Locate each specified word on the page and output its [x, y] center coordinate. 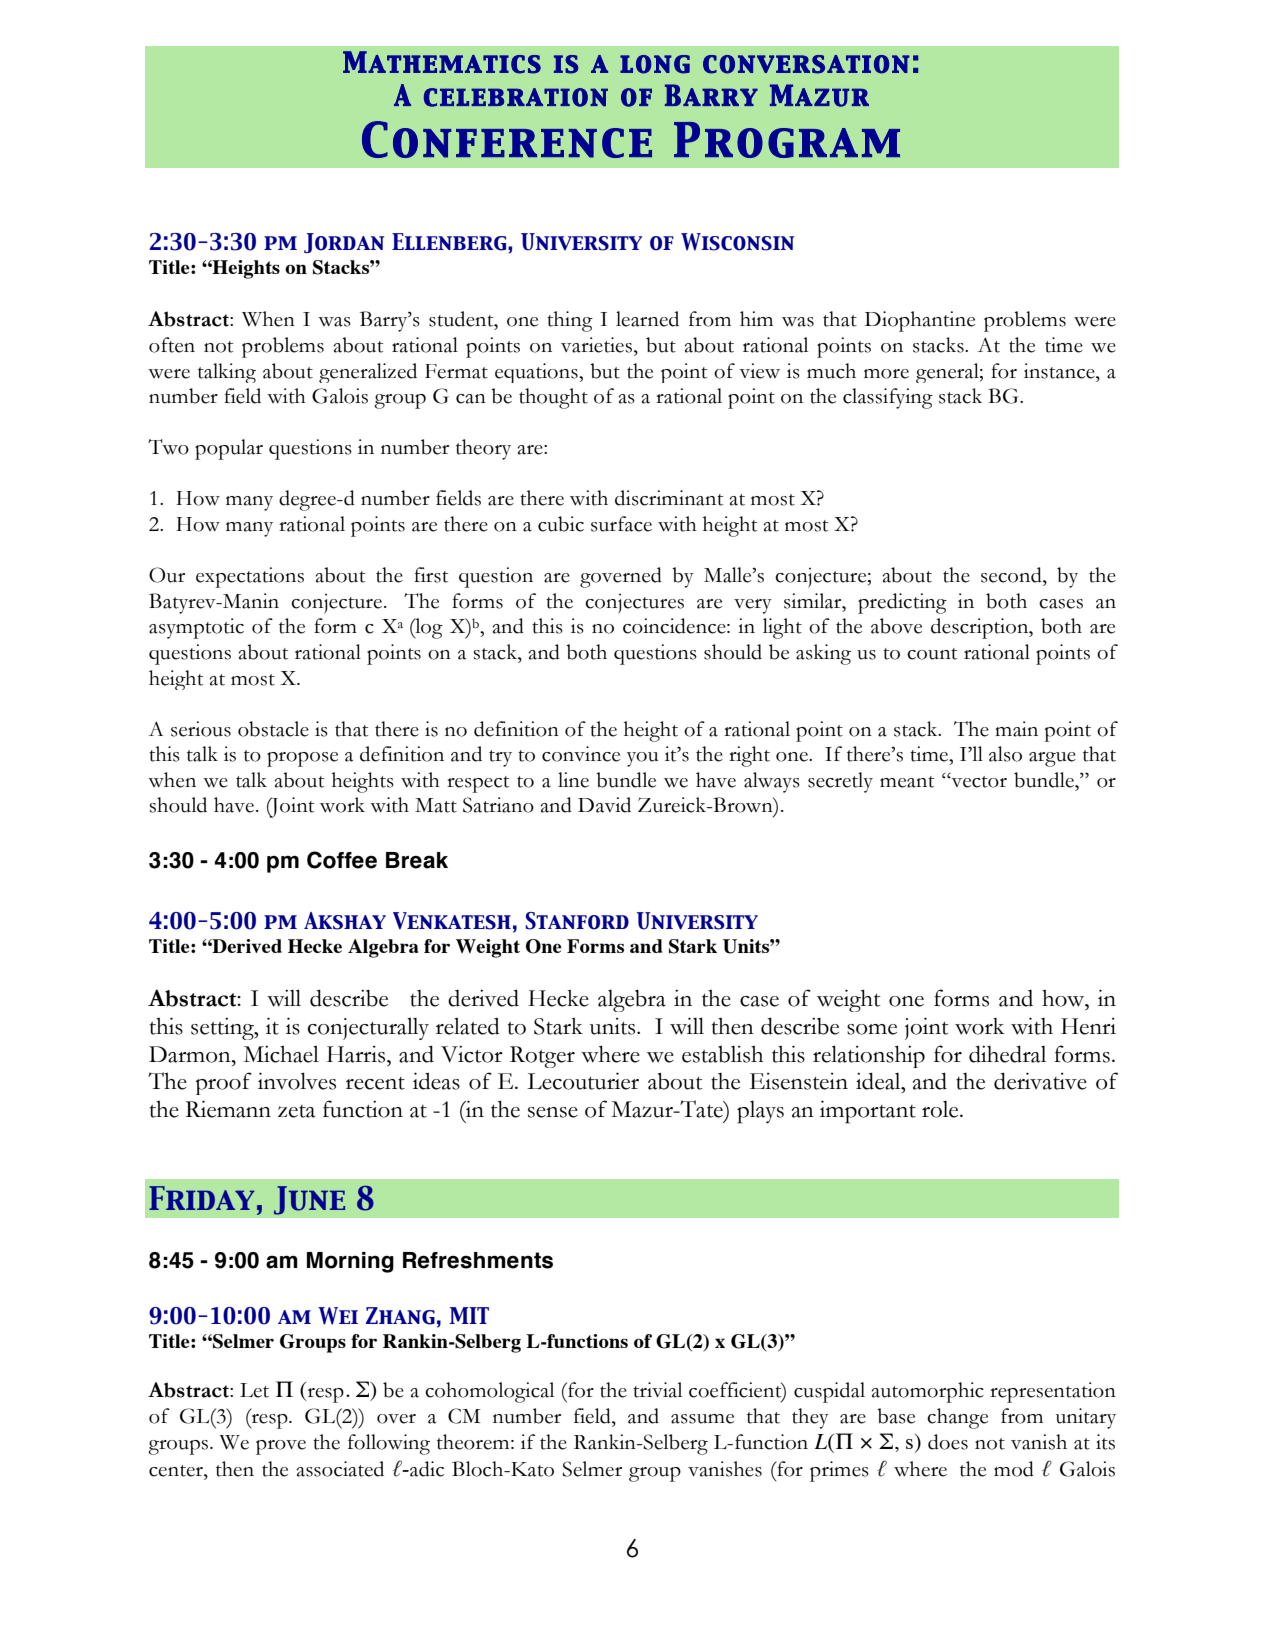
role [941, 1109]
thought [553, 398]
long [655, 64]
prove [281, 1447]
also [1005, 754]
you [643, 759]
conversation [806, 64]
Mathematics [442, 62]
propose [302, 759]
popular [229, 449]
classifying [888, 398]
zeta [296, 1111]
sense [553, 1112]
